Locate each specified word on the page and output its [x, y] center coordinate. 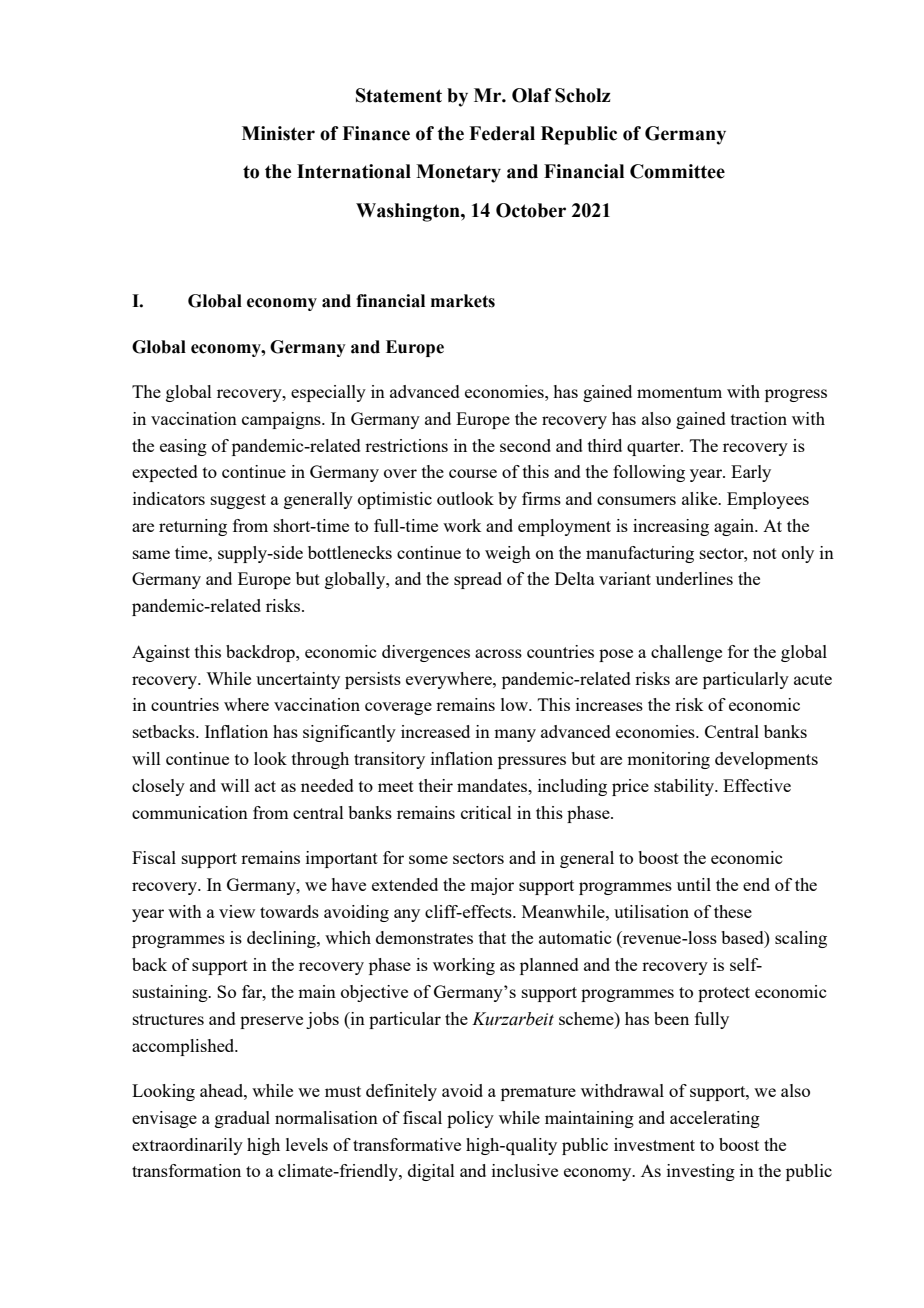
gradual [242, 1119]
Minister [278, 133]
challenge [686, 653]
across [498, 653]
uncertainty [298, 680]
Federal [502, 133]
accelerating [715, 1119]
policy [470, 1119]
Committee [677, 171]
